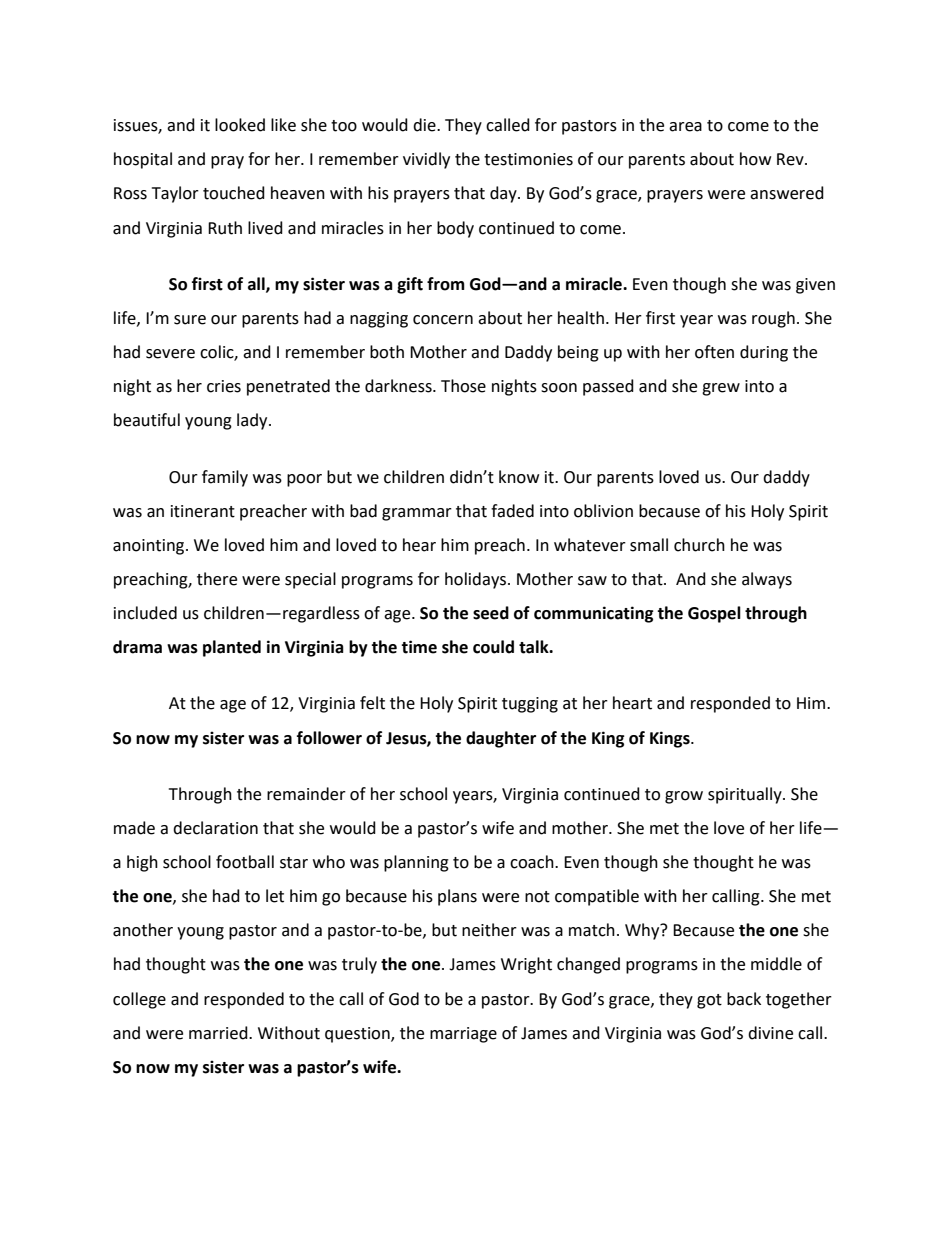  I want to click on vividly, so click(426, 160).
